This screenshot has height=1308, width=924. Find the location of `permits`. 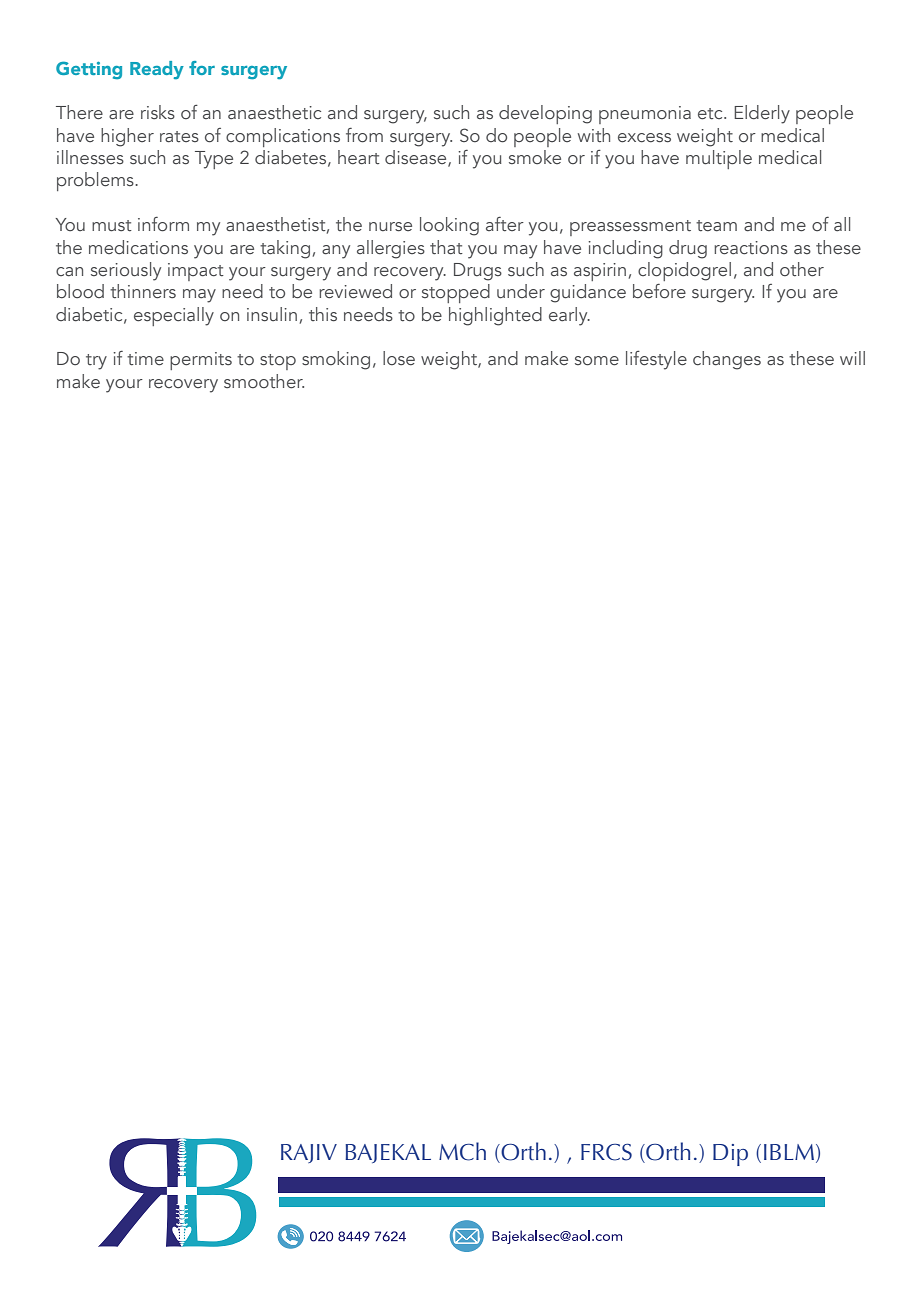

permits is located at coordinates (201, 361).
